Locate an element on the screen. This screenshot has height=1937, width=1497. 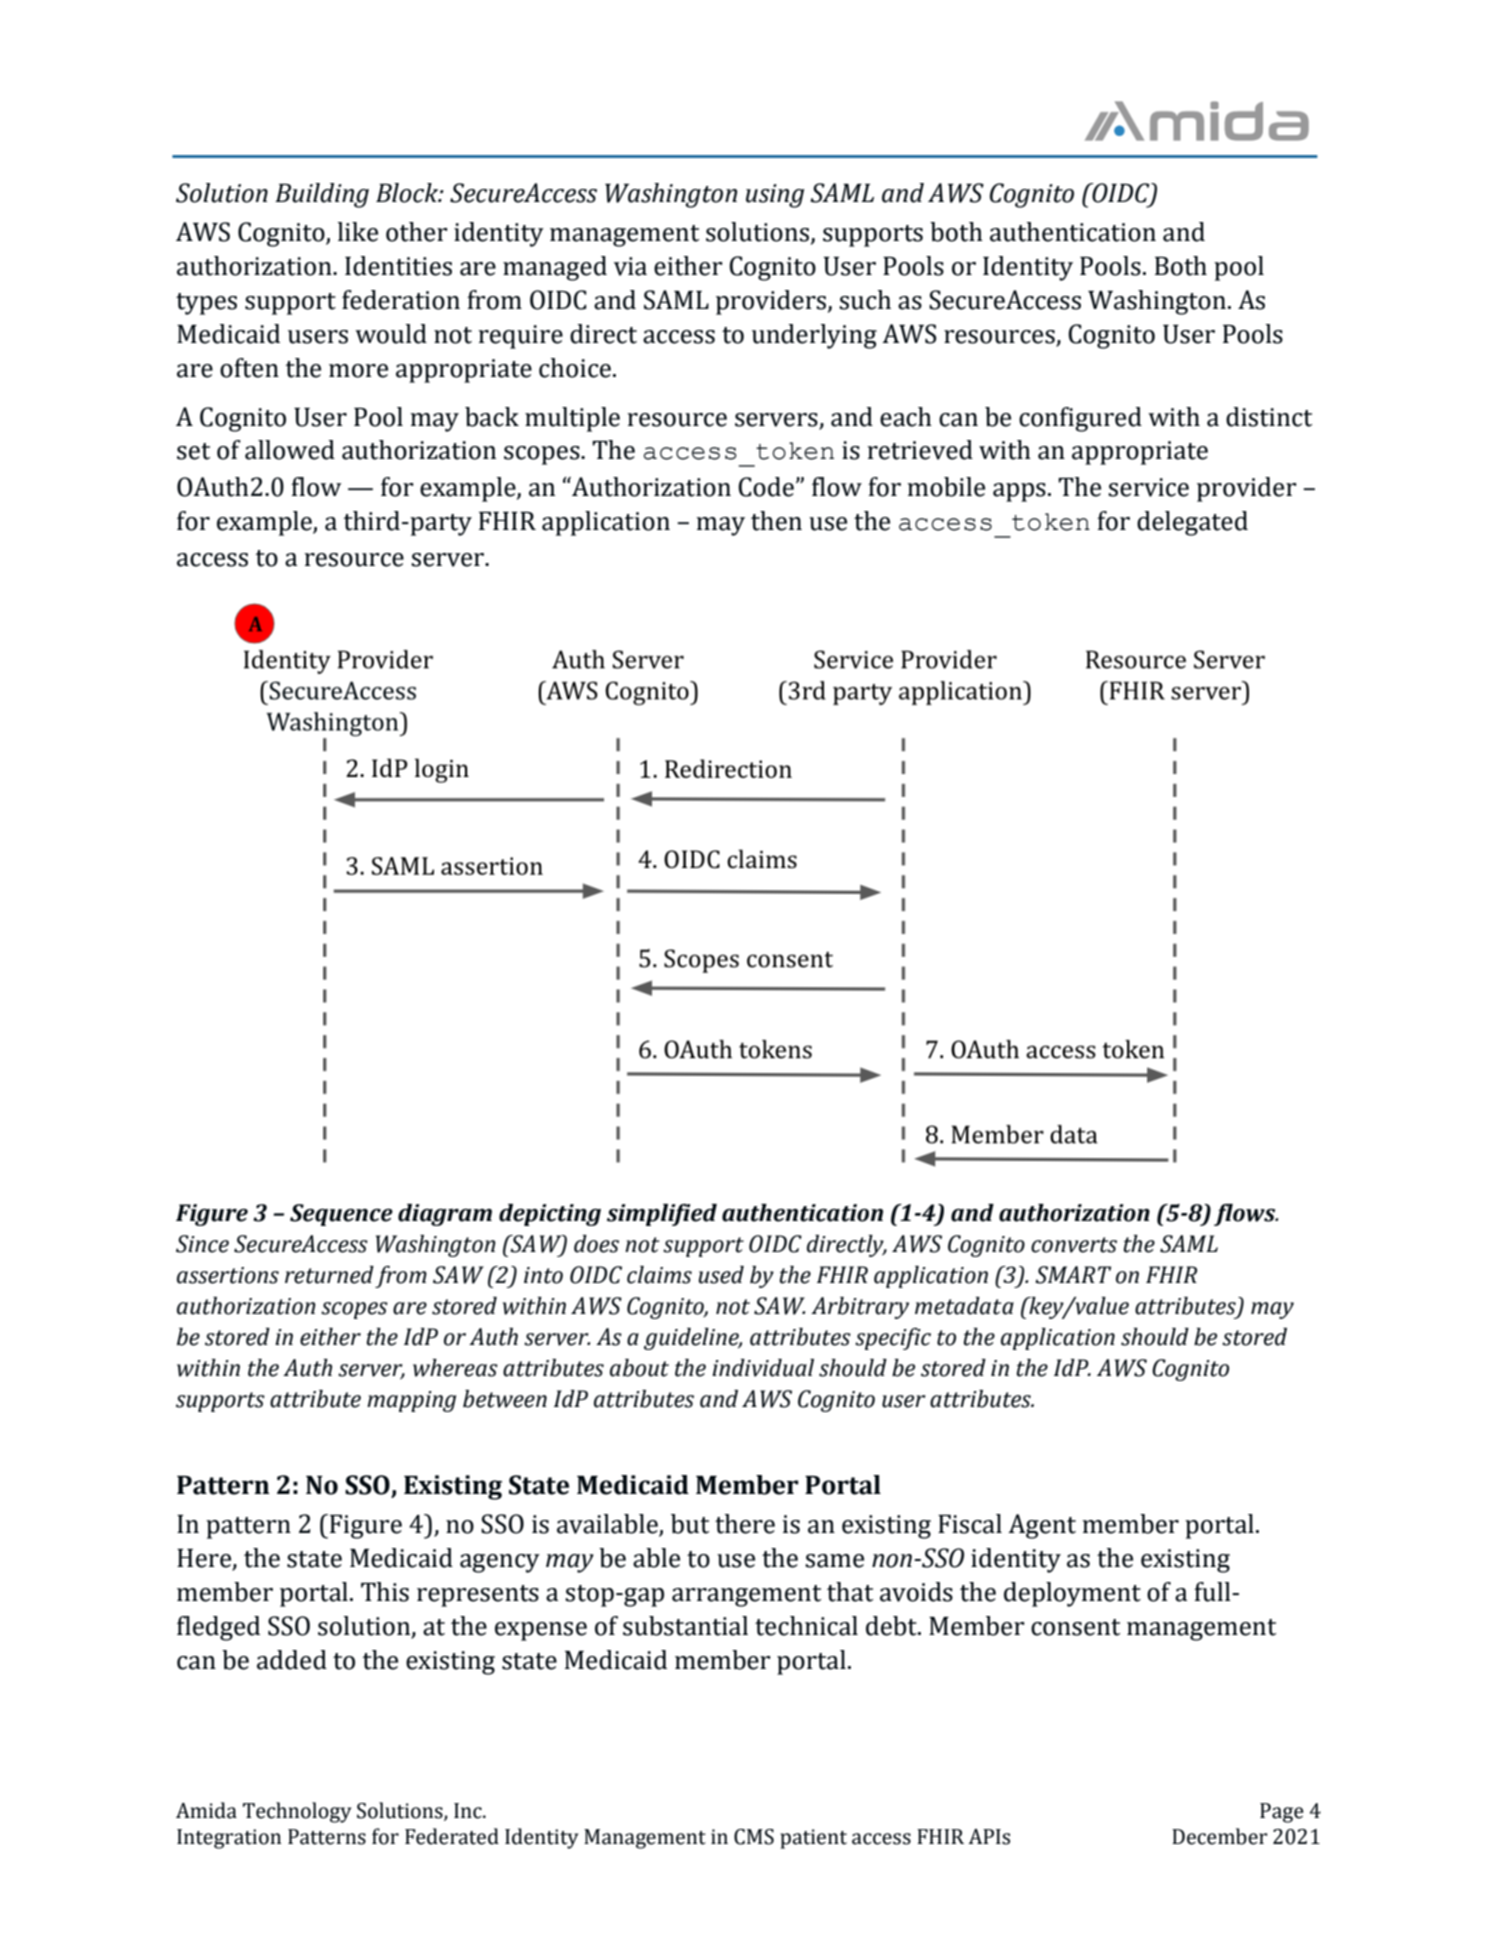
returned is located at coordinates (329, 1275).
